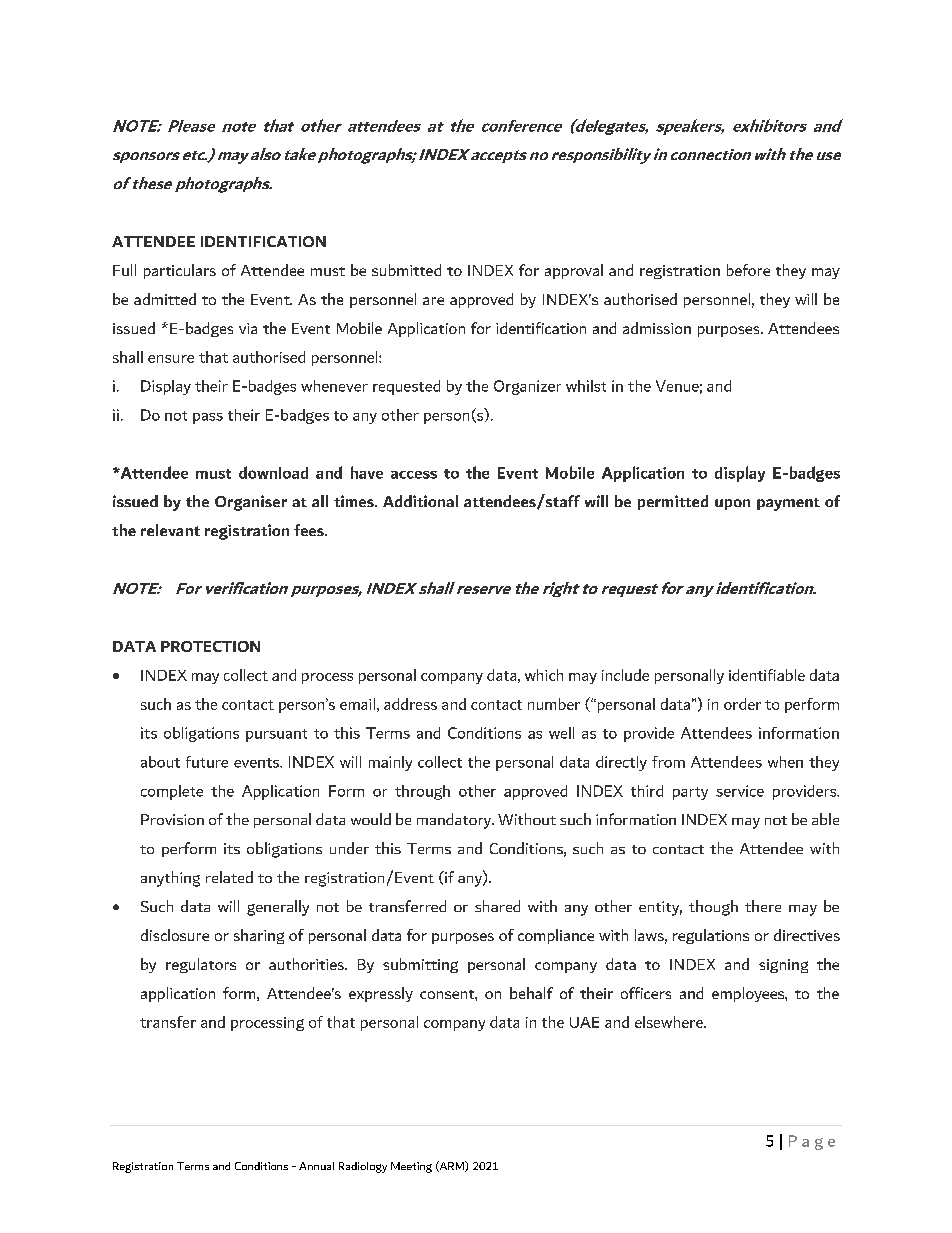 This page has height=1233, width=952. Describe the element at coordinates (316, 1166) in the page. I see `Annual` at that location.
